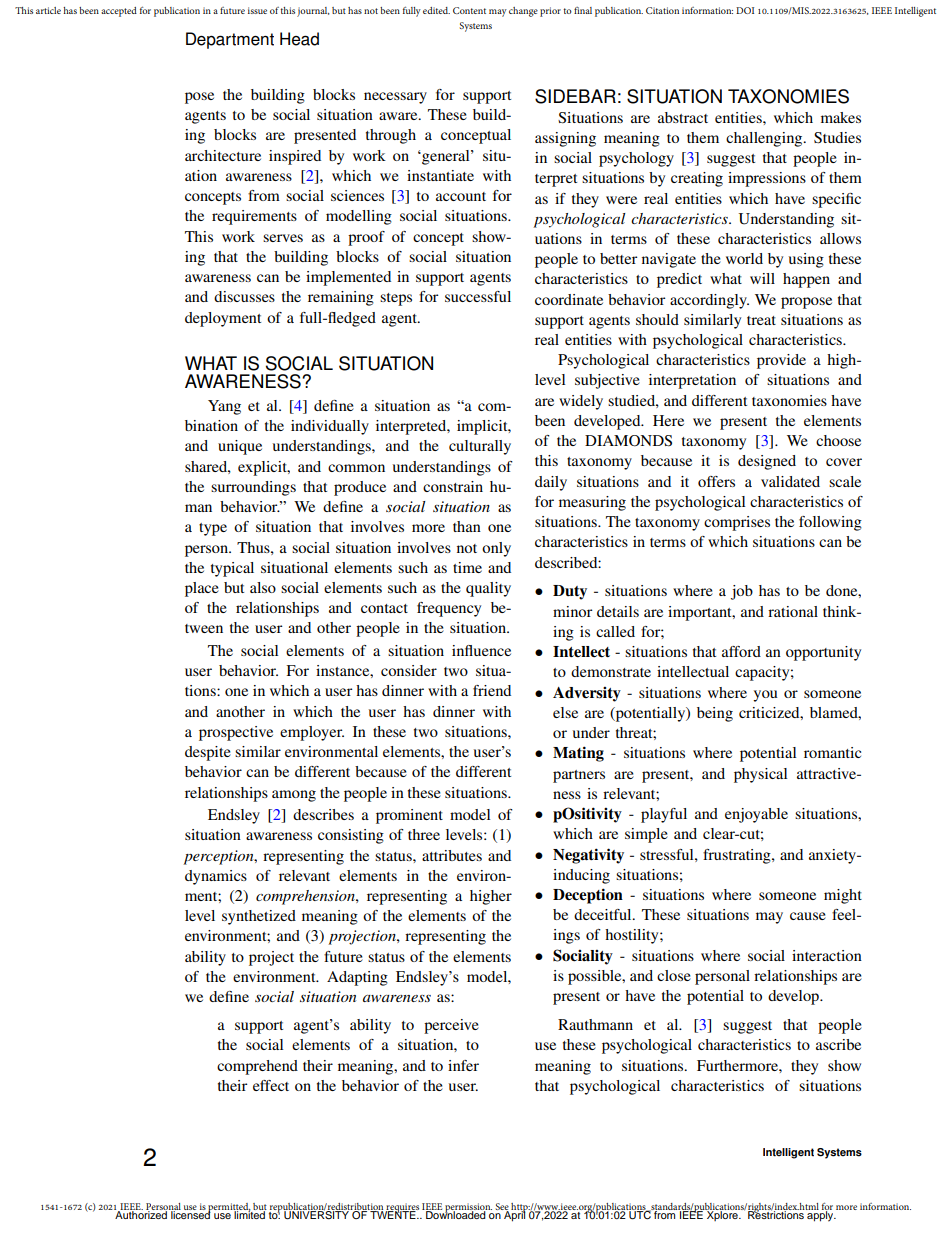  What do you see at coordinates (271, 1085) in the page?
I see `effect` at bounding box center [271, 1085].
